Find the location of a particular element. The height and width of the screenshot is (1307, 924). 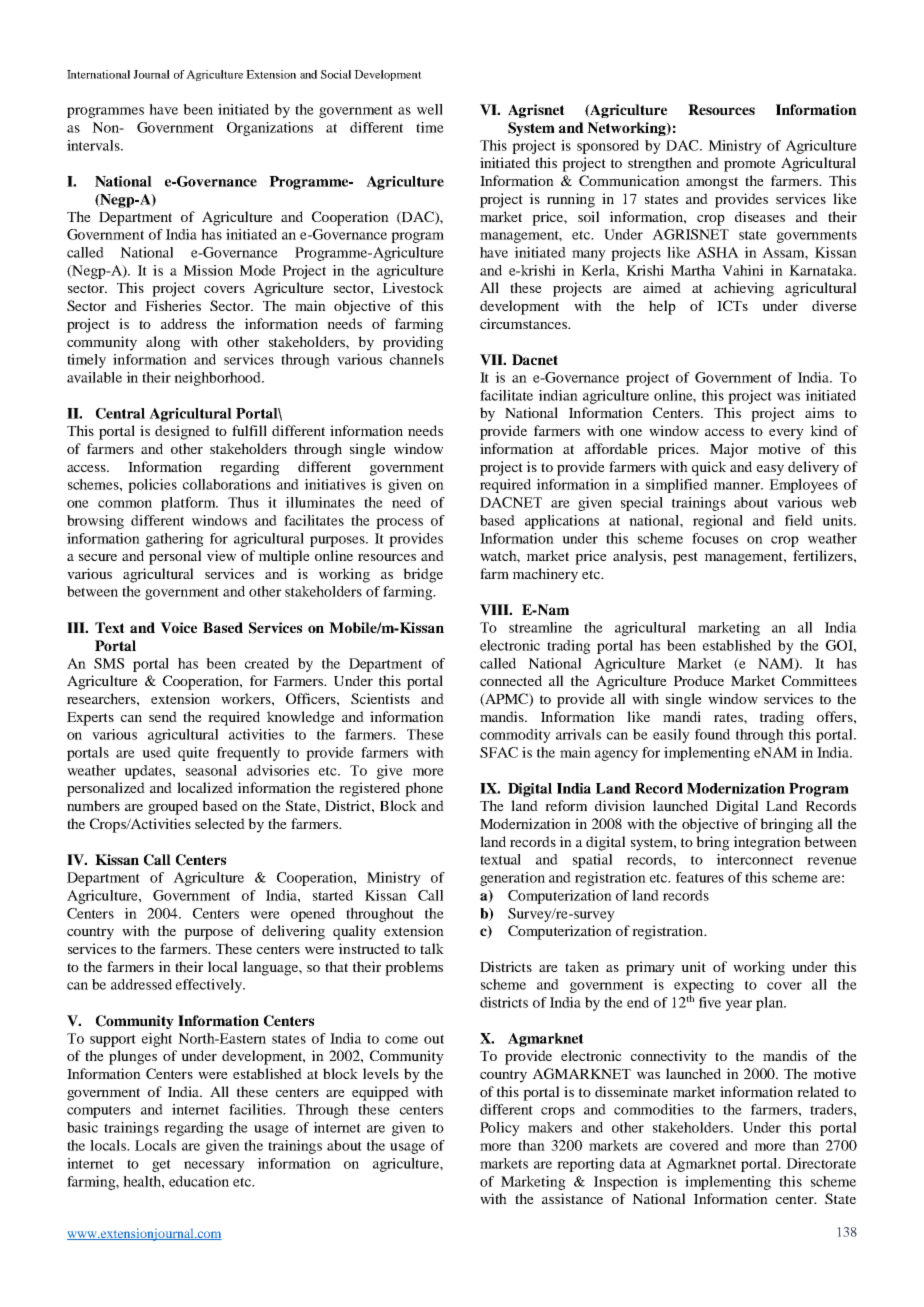

grouped is located at coordinates (173, 807).
